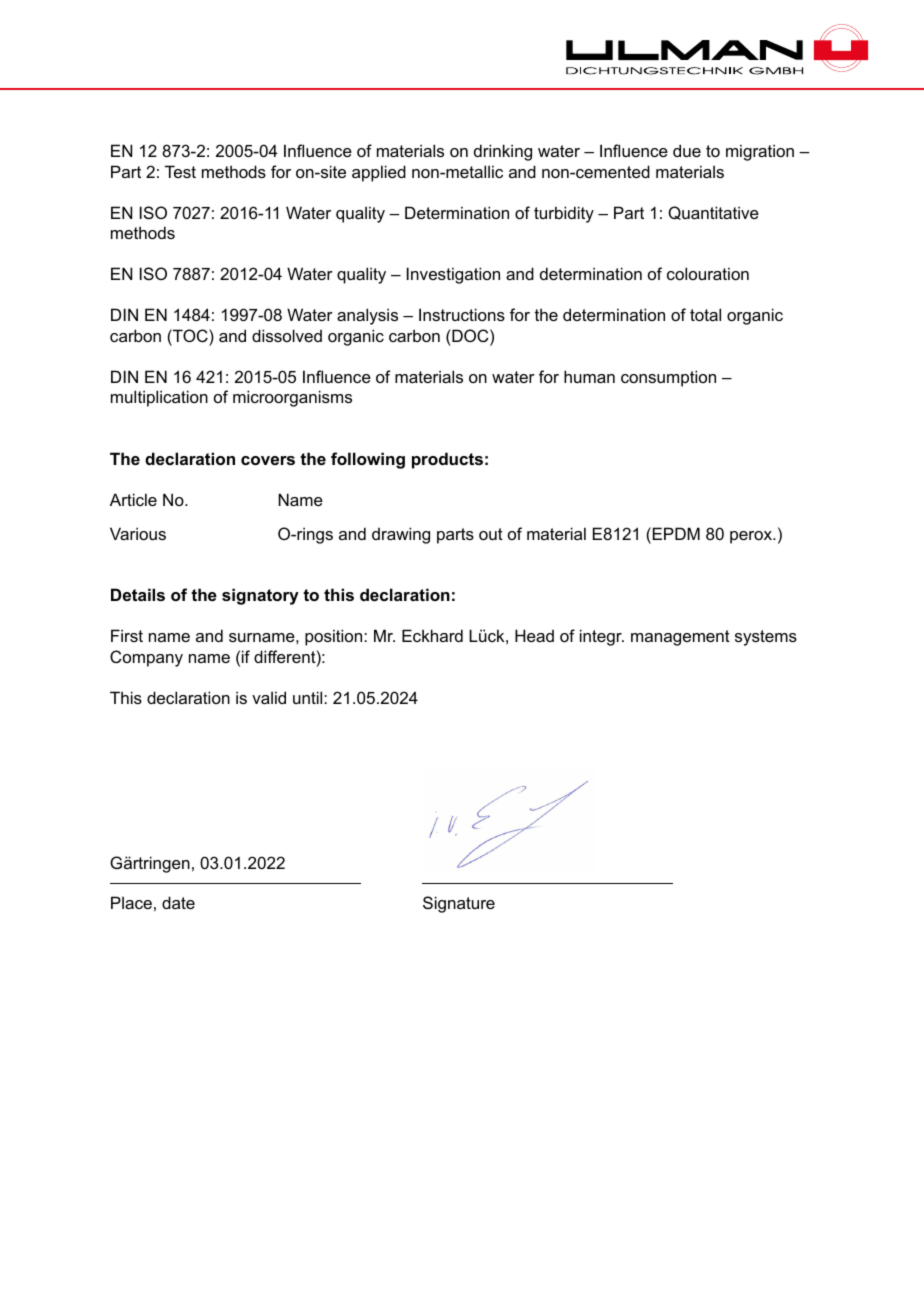 The height and width of the document is (1308, 924). I want to click on consumption, so click(668, 378).
